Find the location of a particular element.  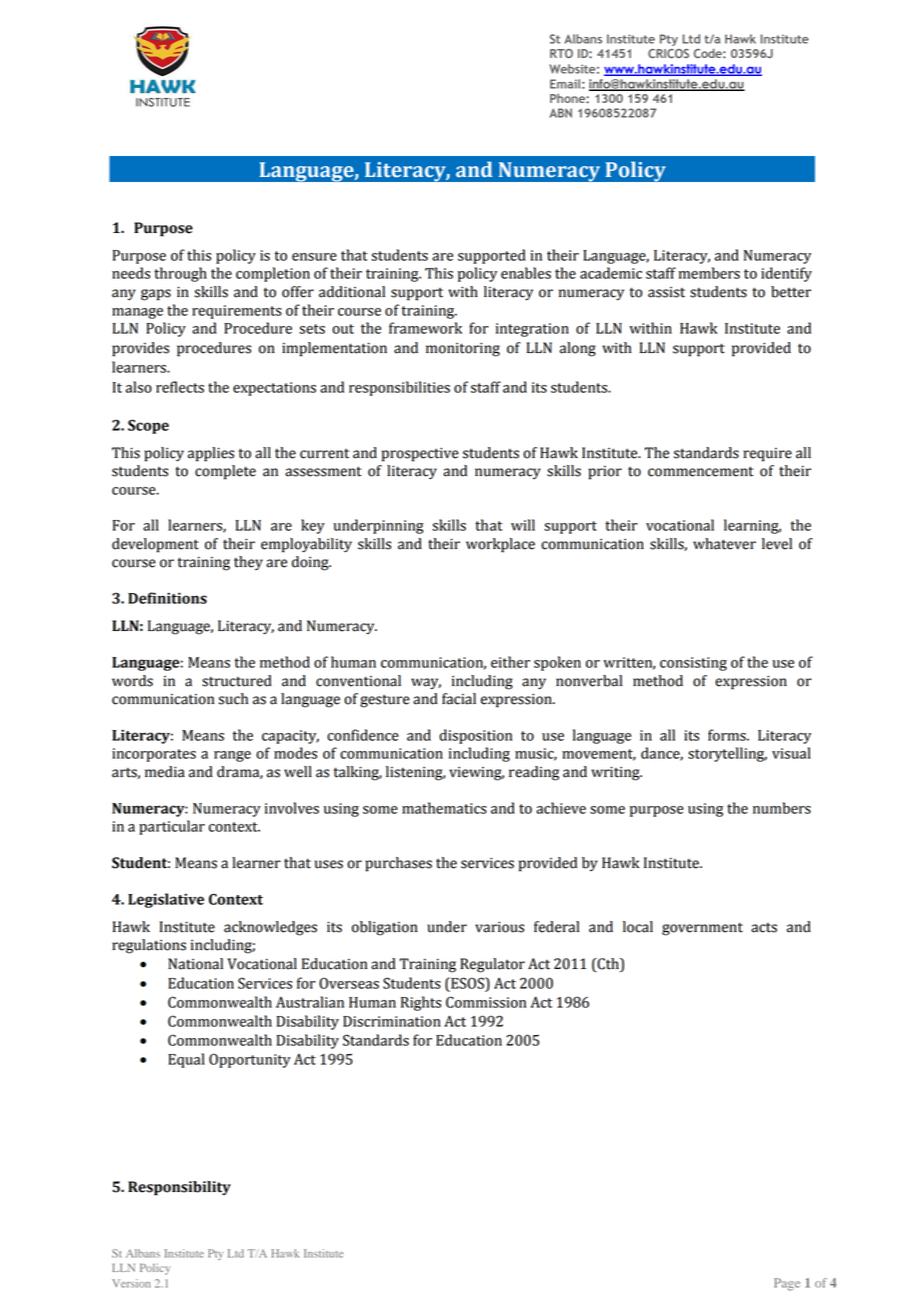

Discrimination is located at coordinates (392, 1021).
